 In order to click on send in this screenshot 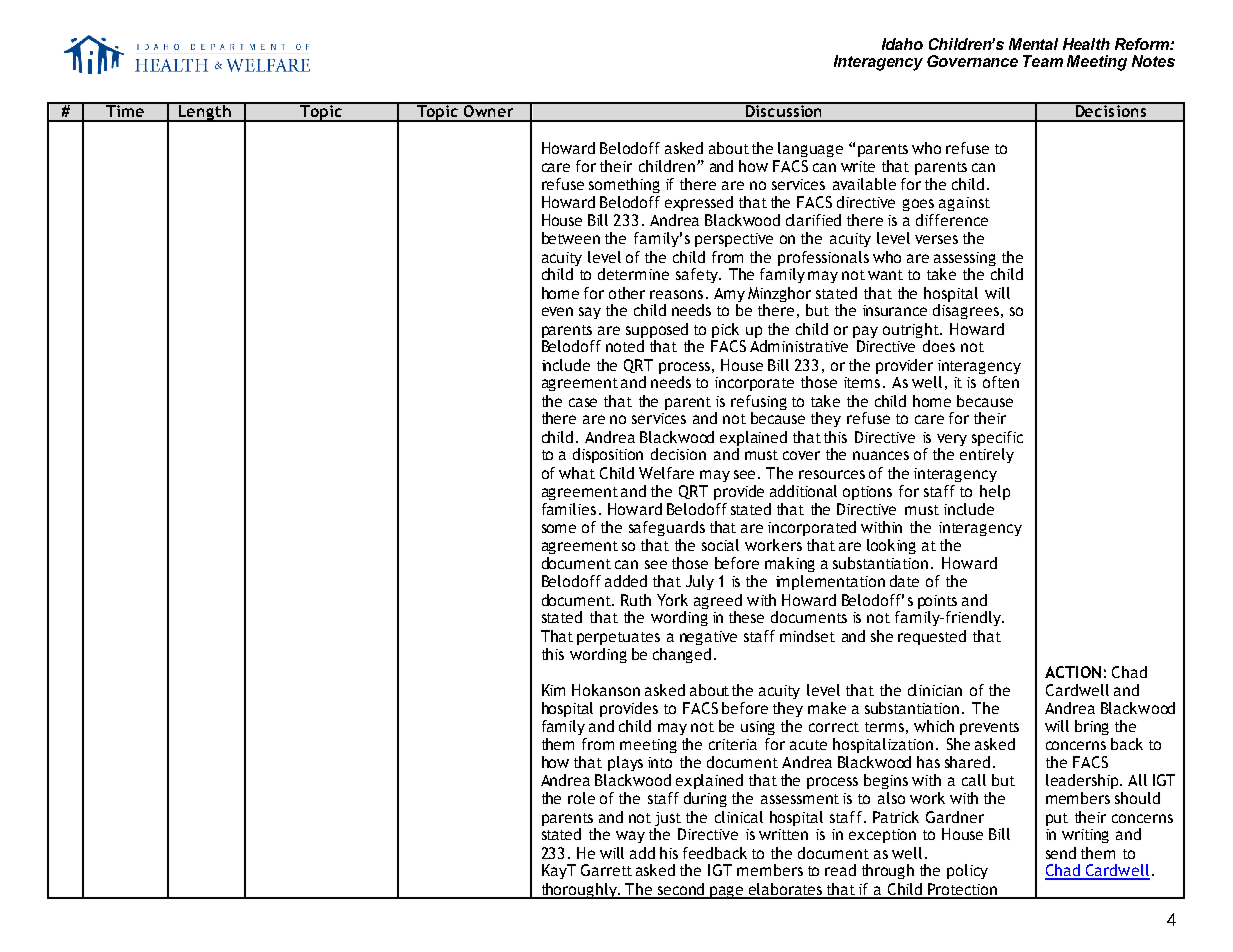, I will do `click(1061, 853)`.
